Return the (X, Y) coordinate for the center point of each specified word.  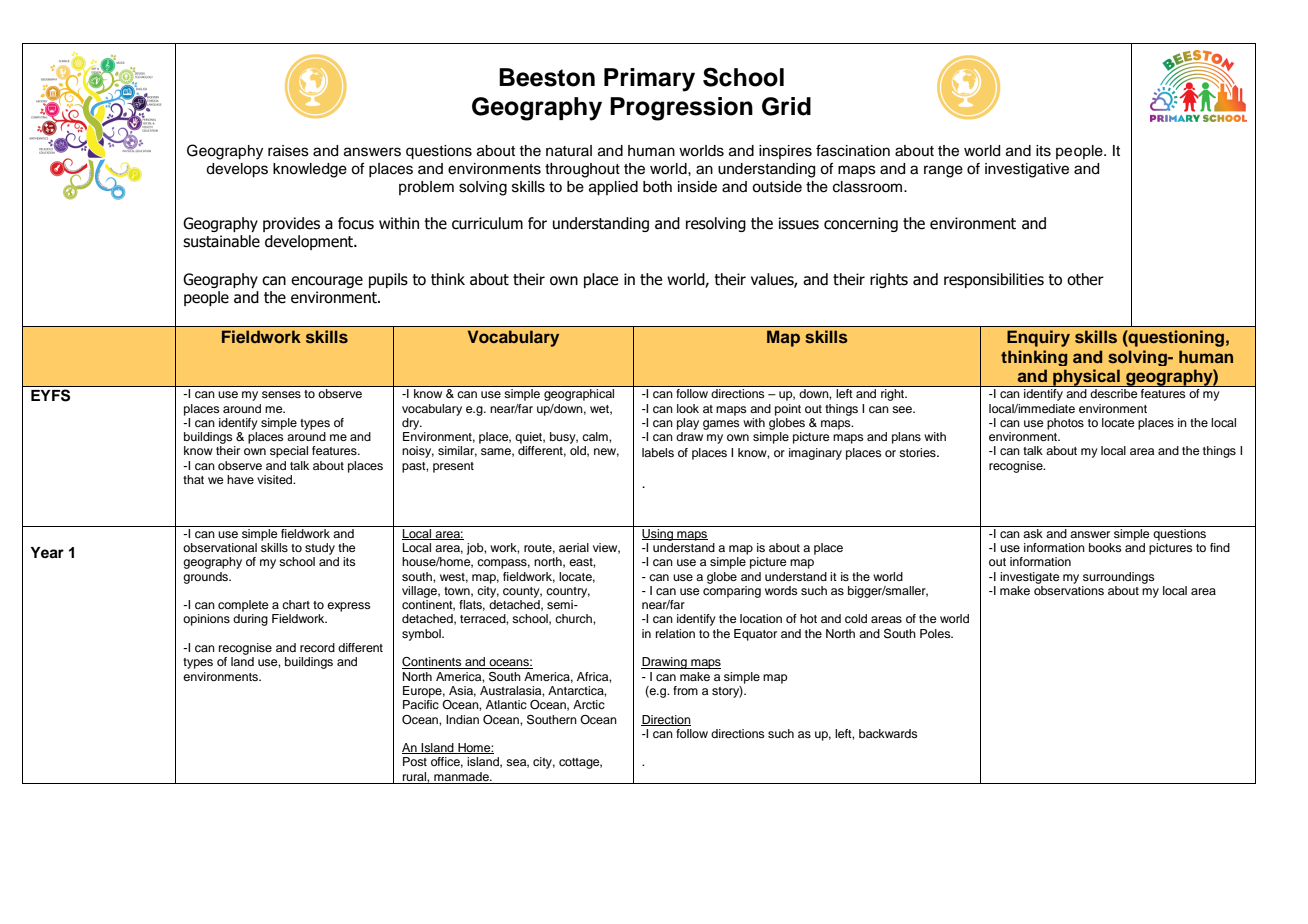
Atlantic (506, 704)
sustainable (221, 241)
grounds (207, 578)
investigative (1027, 170)
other (1085, 279)
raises (288, 151)
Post (415, 761)
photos (1065, 424)
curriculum (487, 223)
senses (281, 394)
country (568, 592)
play (688, 424)
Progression (681, 109)
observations (1069, 590)
